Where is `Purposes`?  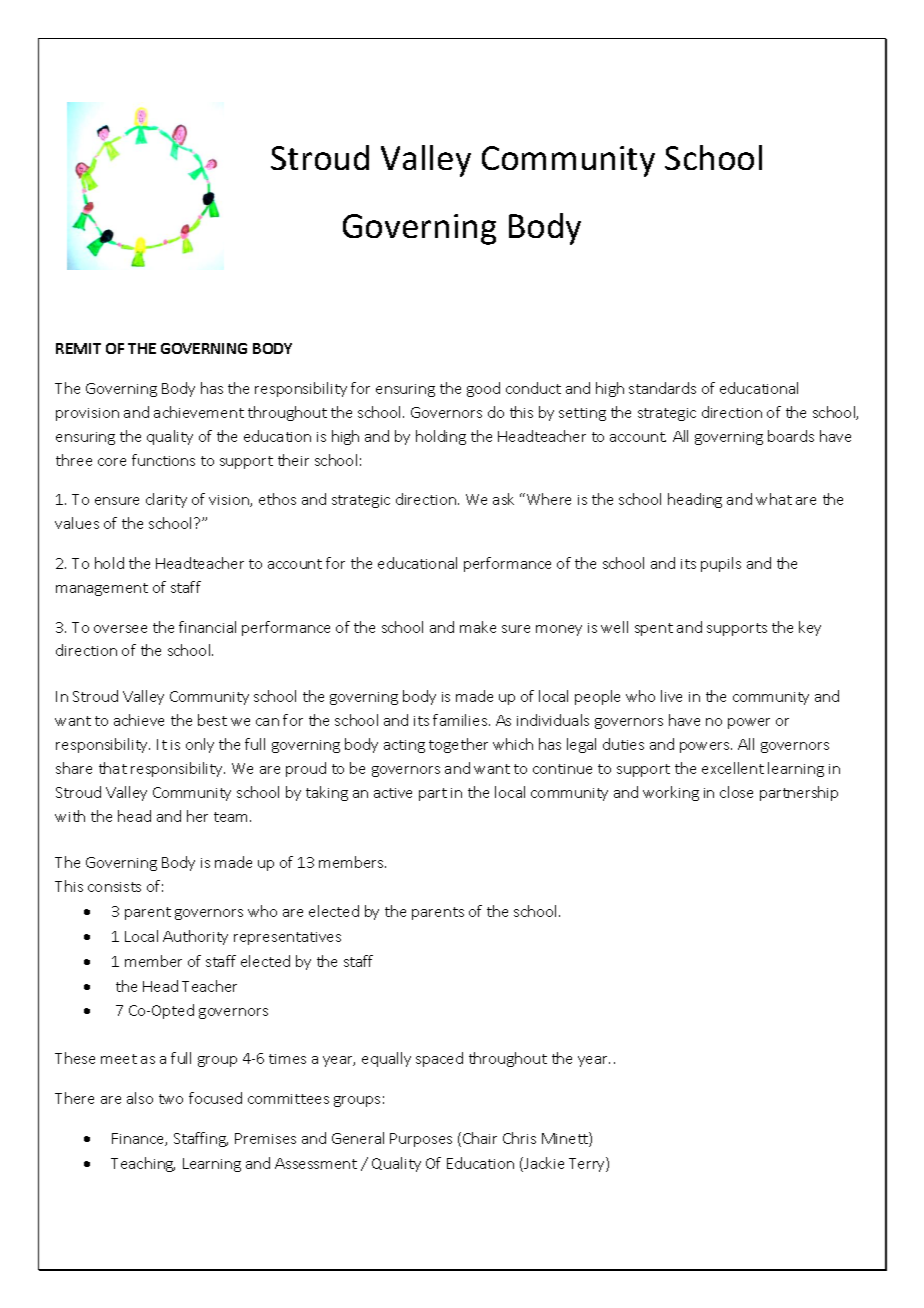 Purposes is located at coordinates (421, 1140).
